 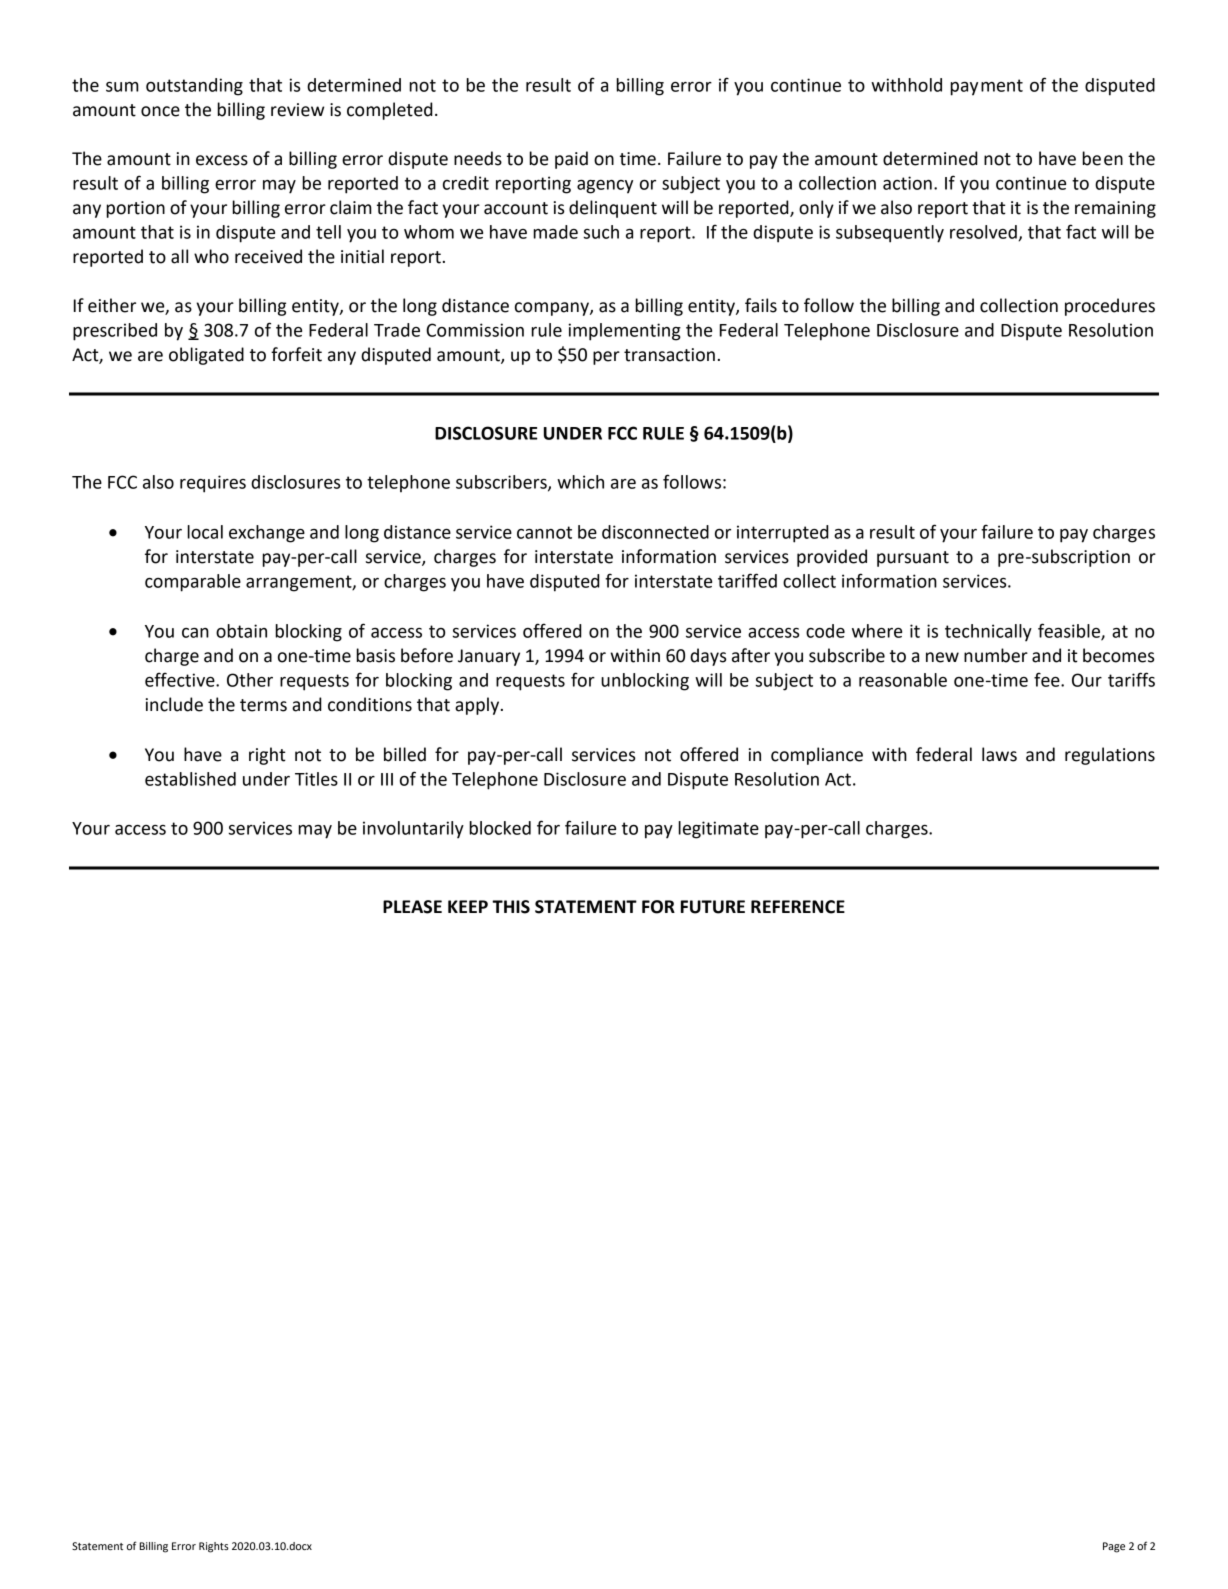 I want to click on payment, so click(x=986, y=87).
